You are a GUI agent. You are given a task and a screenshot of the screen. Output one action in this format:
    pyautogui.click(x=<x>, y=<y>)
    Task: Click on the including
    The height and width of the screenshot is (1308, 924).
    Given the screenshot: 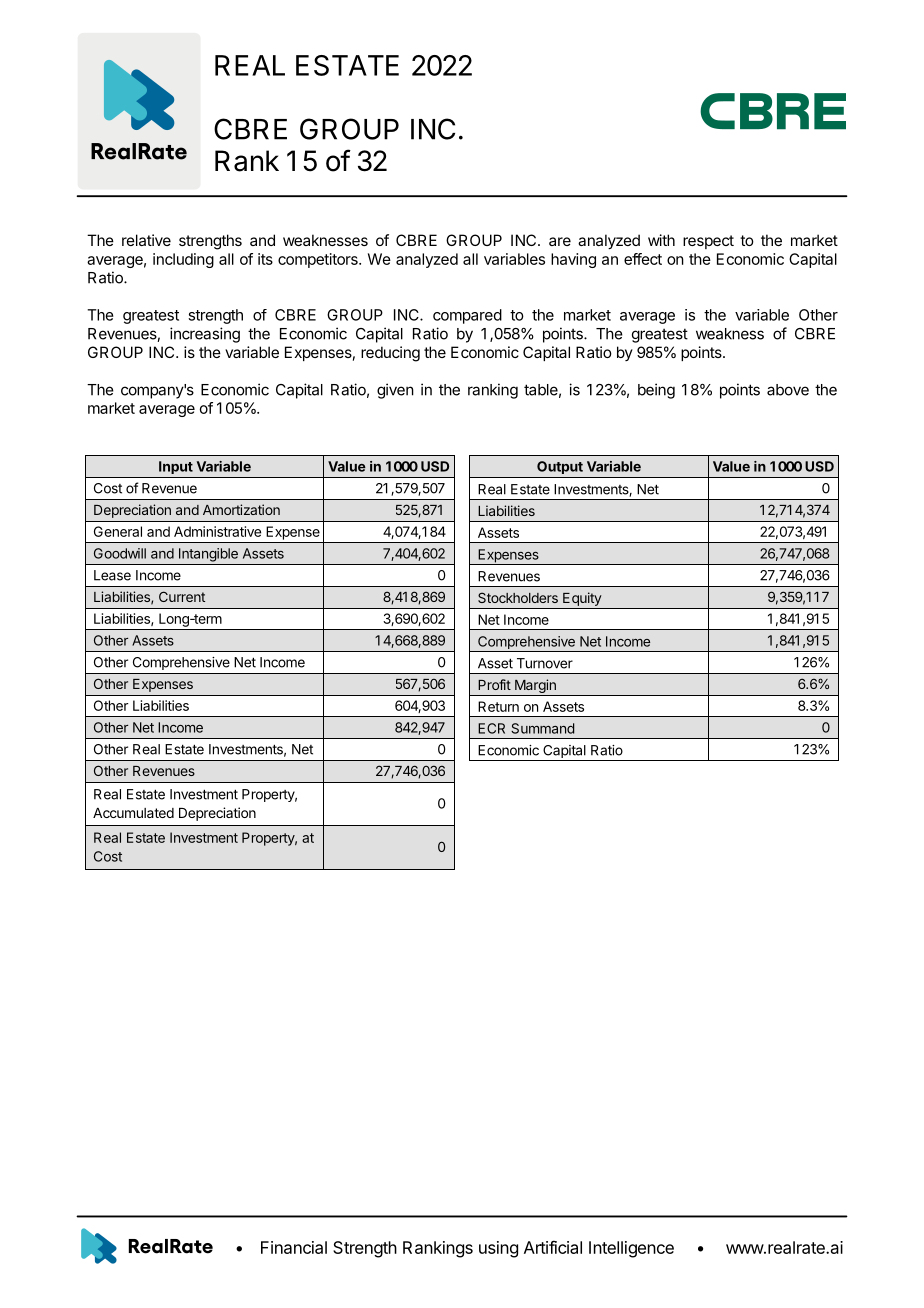 What is the action you would take?
    pyautogui.click(x=183, y=260)
